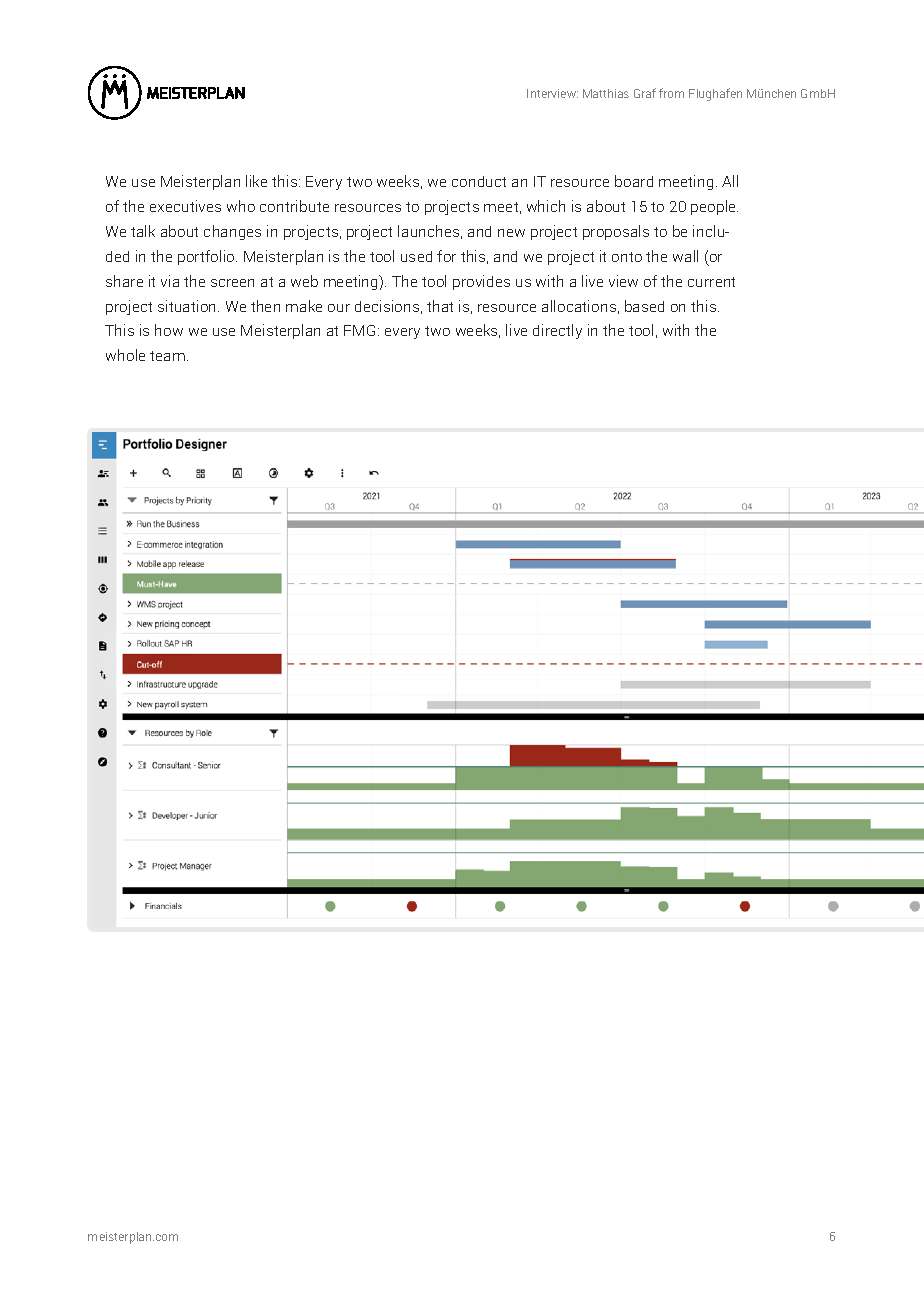 Image resolution: width=924 pixels, height=1308 pixels. Describe the element at coordinates (440, 306) in the screenshot. I see `that` at that location.
